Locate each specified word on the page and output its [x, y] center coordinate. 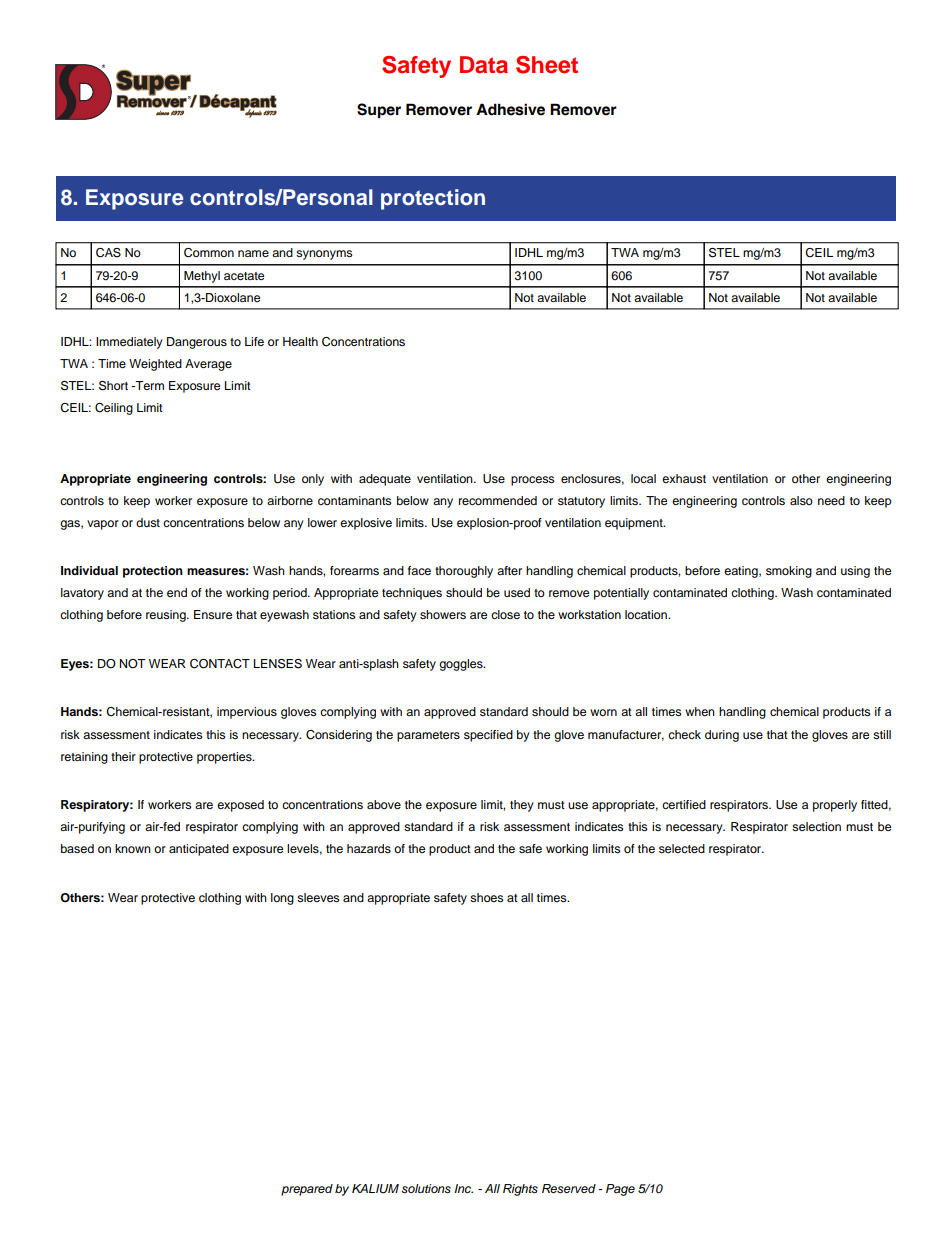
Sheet [547, 65]
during [722, 736]
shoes [486, 897]
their [123, 756]
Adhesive [510, 109]
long [282, 899]
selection [816, 826]
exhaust [684, 478]
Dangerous [197, 343]
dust [148, 522]
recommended [498, 500]
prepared [307, 1190]
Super [379, 110]
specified [488, 736]
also [801, 500]
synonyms [324, 255]
